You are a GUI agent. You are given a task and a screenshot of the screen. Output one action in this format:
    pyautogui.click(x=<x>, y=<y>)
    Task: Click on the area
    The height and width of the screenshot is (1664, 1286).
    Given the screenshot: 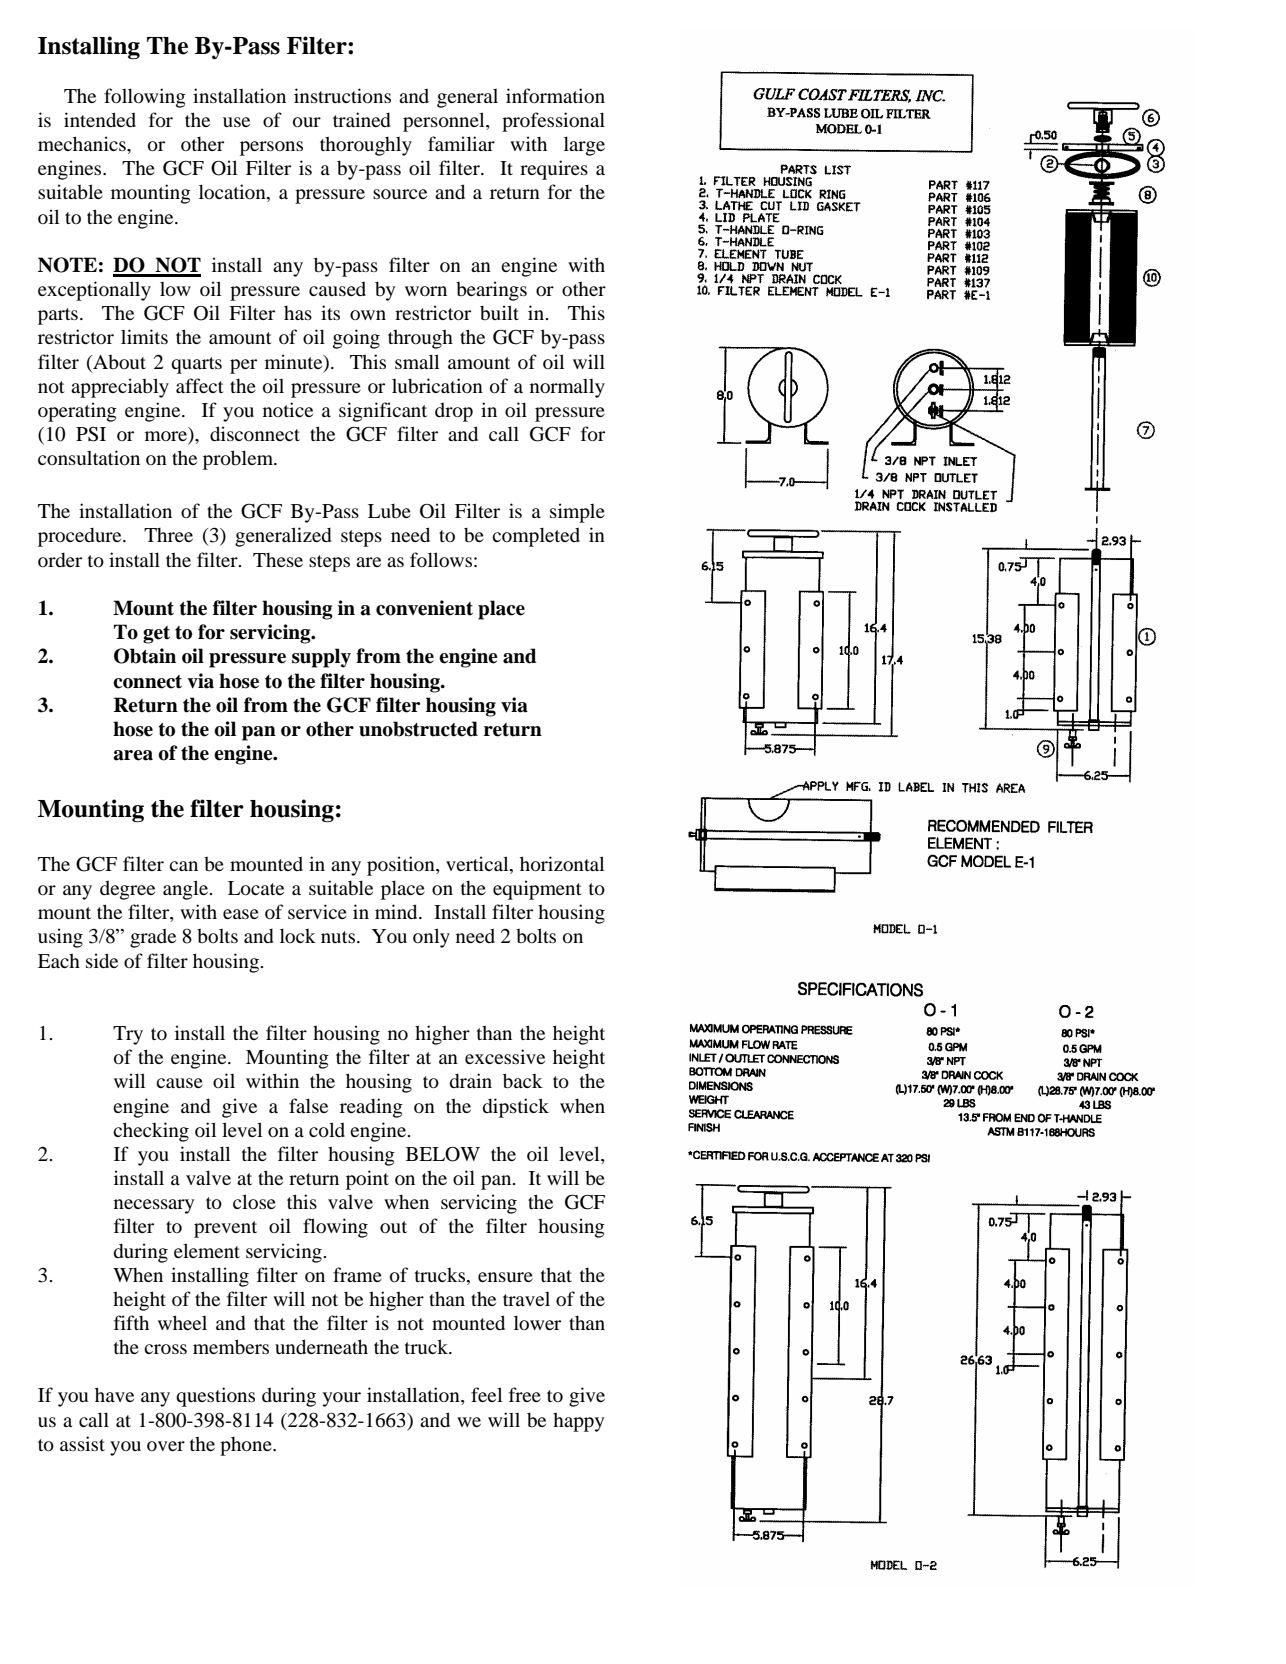 What is the action you would take?
    pyautogui.click(x=133, y=755)
